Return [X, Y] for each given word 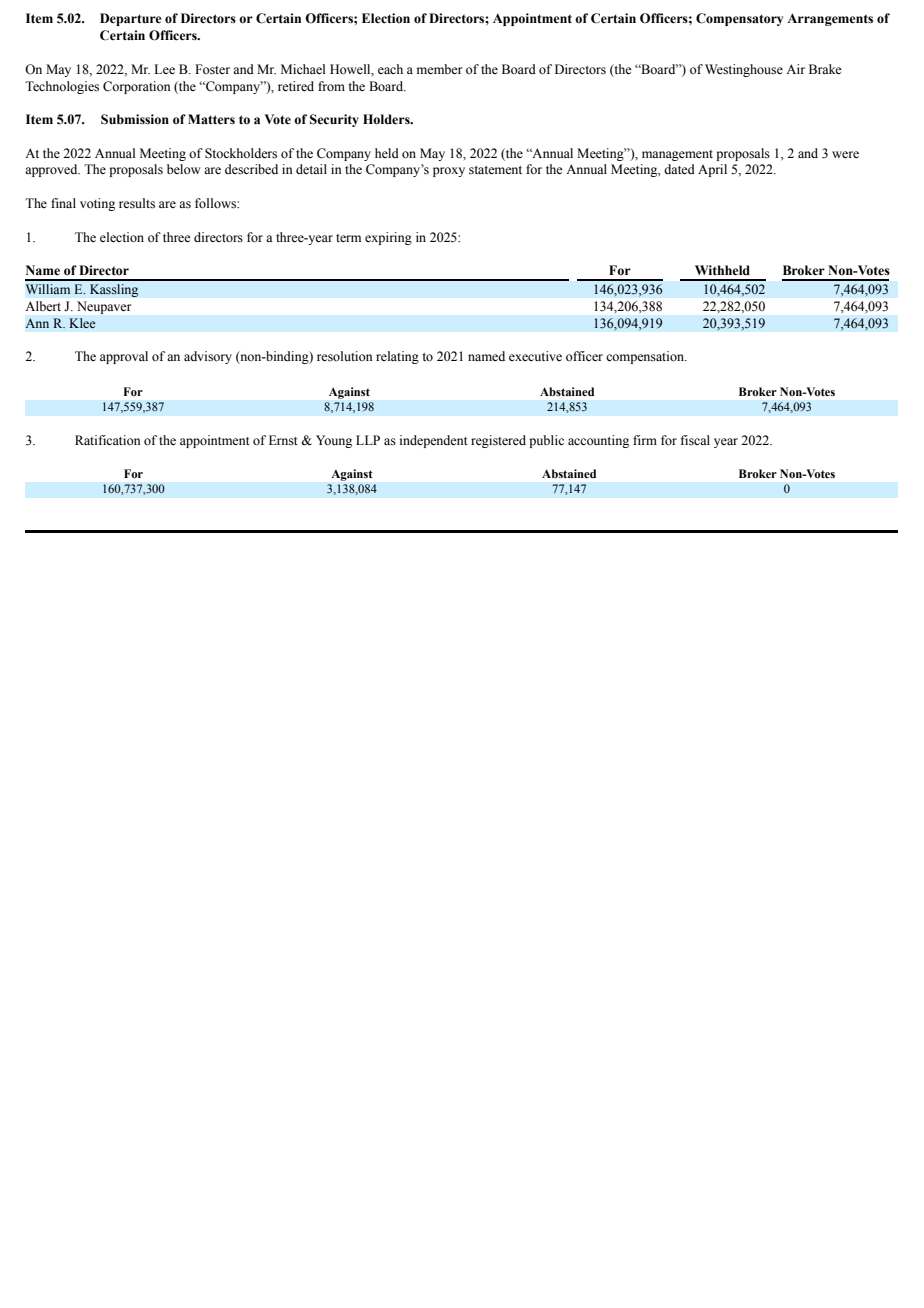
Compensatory [739, 19]
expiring [388, 238]
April [712, 170]
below [184, 169]
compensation [646, 357]
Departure [130, 19]
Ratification [108, 440]
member [439, 69]
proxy [449, 172]
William [48, 289]
